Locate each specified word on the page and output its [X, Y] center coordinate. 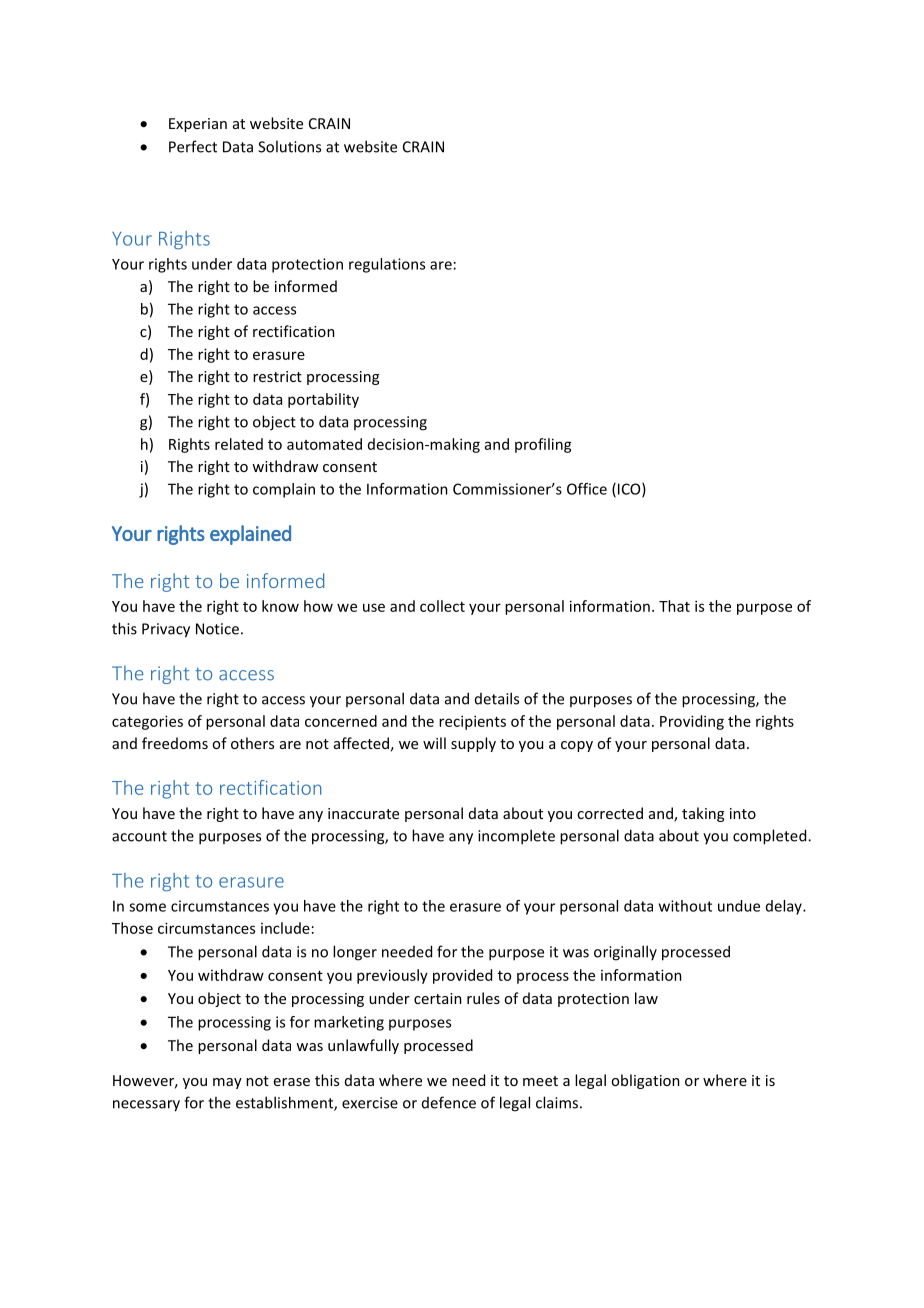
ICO [630, 490]
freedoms [175, 743]
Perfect [193, 146]
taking [703, 814]
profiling [543, 445]
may [227, 1083]
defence [449, 1102]
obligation [645, 1081]
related [239, 444]
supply [473, 744]
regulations [387, 265]
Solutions [289, 146]
